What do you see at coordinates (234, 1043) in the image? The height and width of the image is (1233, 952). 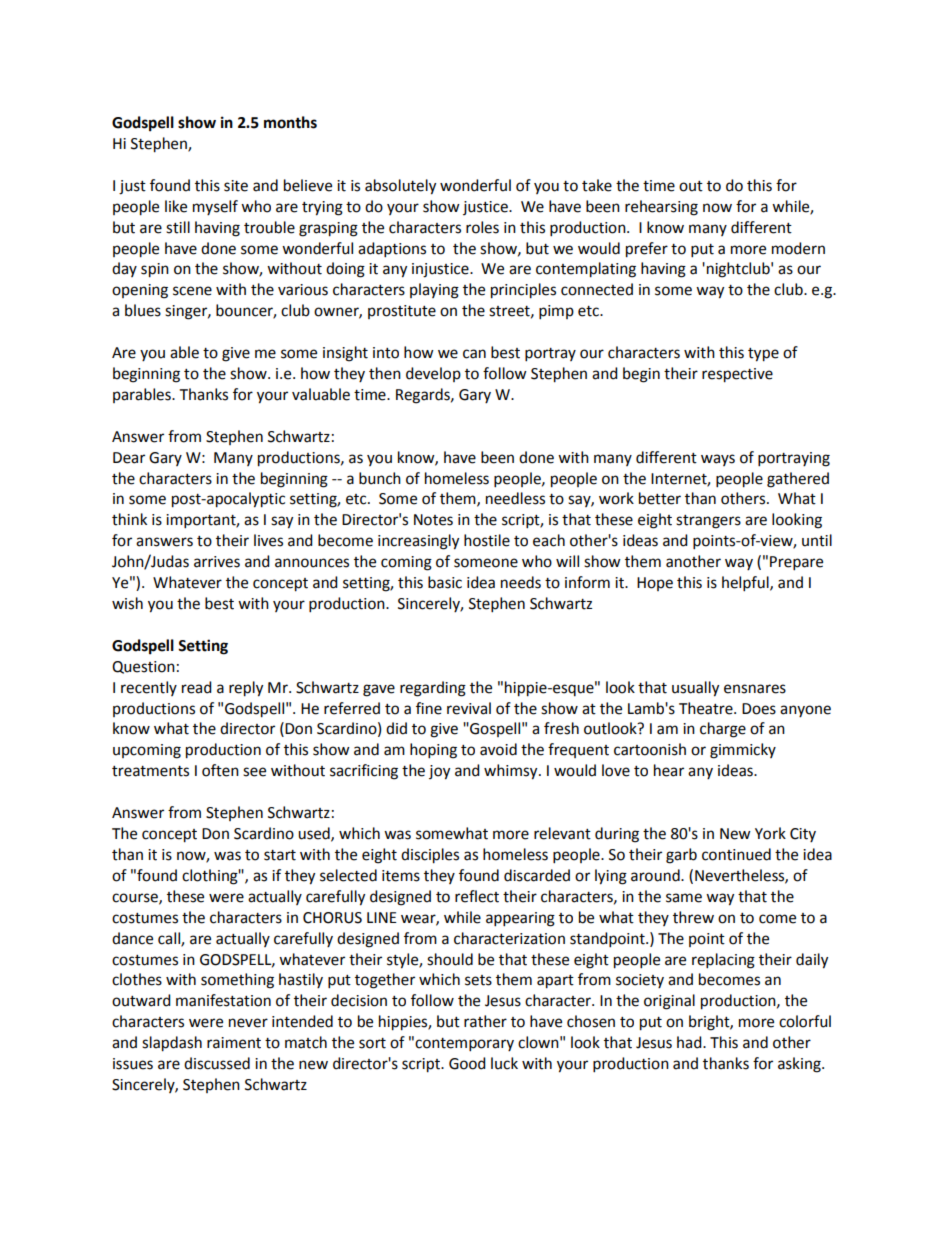 I see `raiment` at bounding box center [234, 1043].
